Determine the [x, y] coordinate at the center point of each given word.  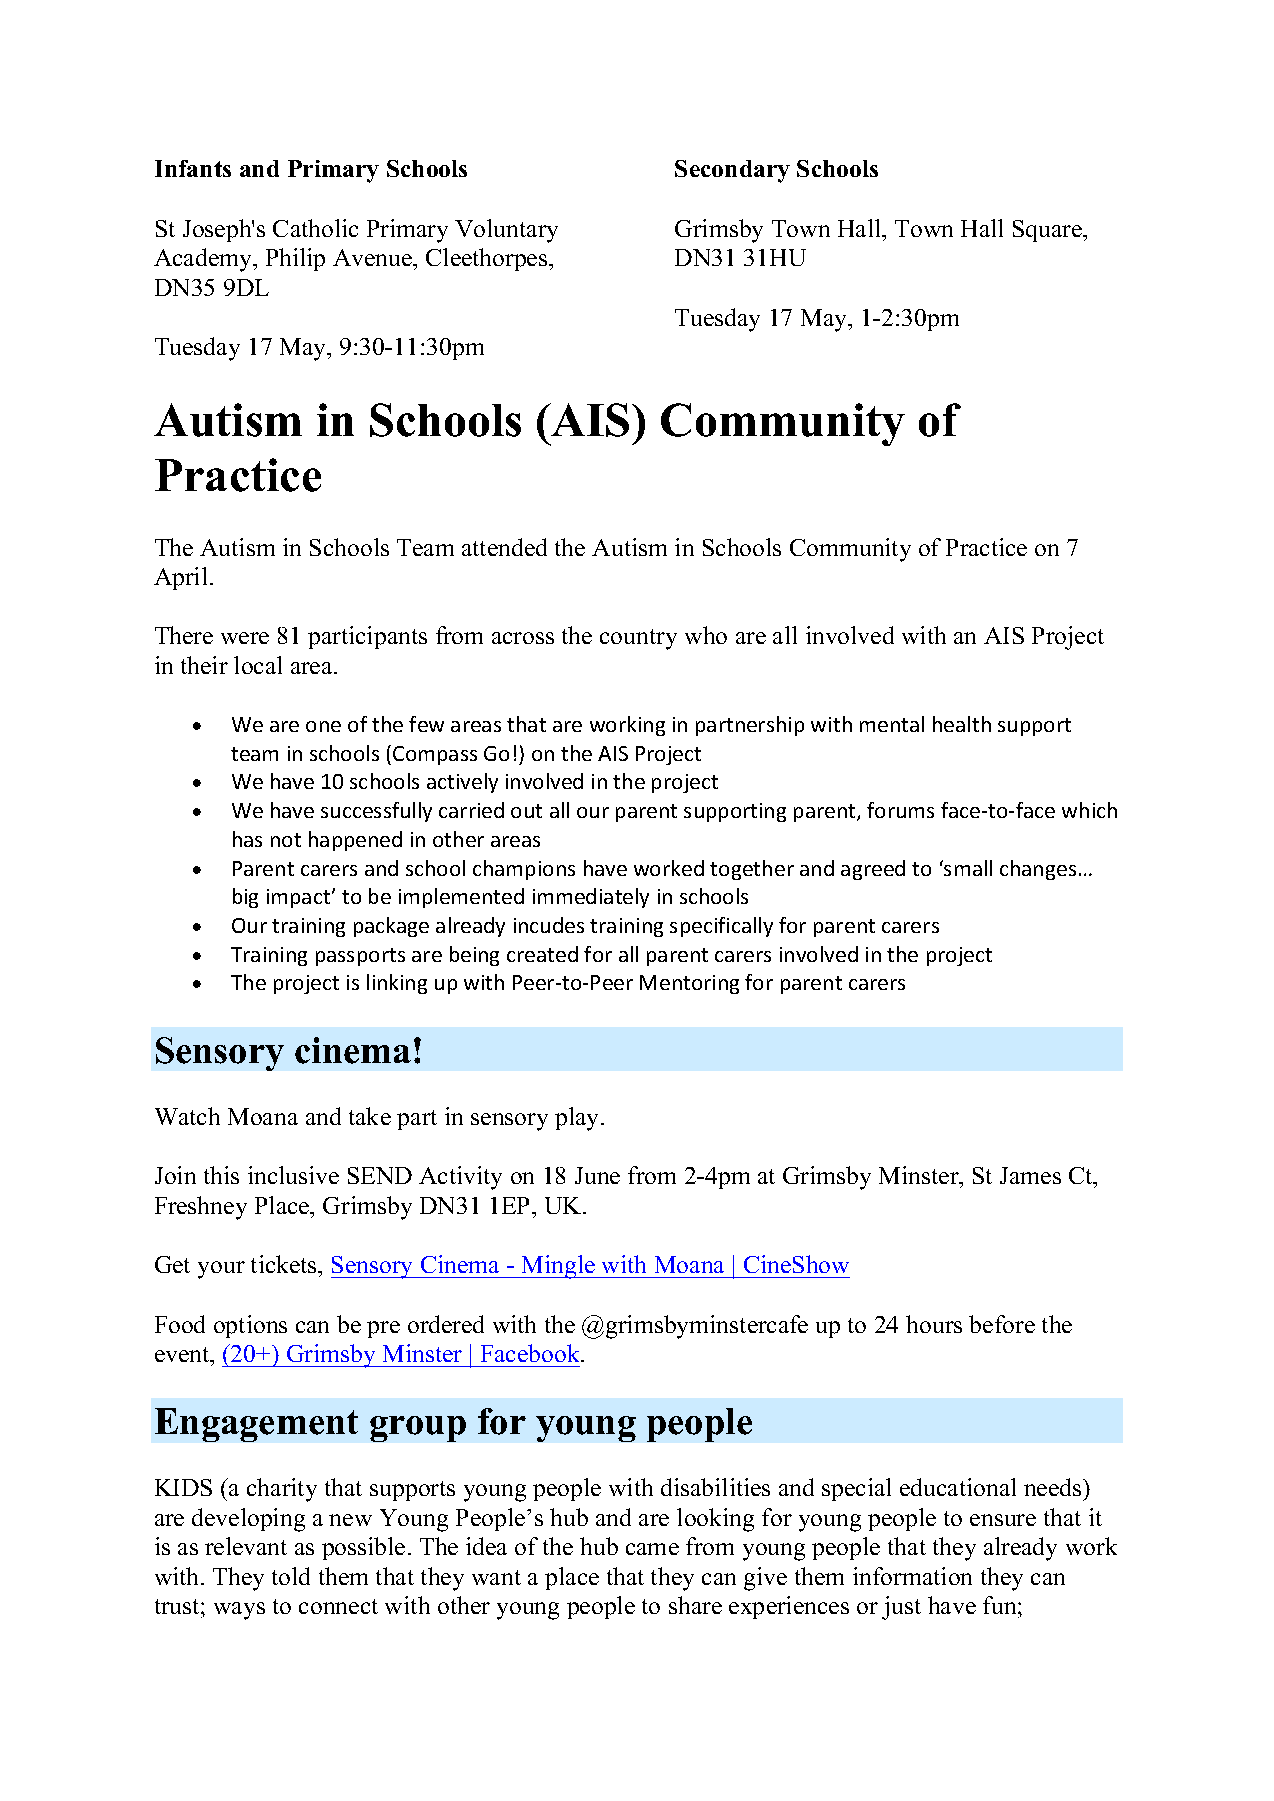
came [652, 1549]
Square [1049, 231]
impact [300, 898]
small [967, 868]
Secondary [732, 171]
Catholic [315, 228]
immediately [591, 898]
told [291, 1576]
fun [1001, 1605]
